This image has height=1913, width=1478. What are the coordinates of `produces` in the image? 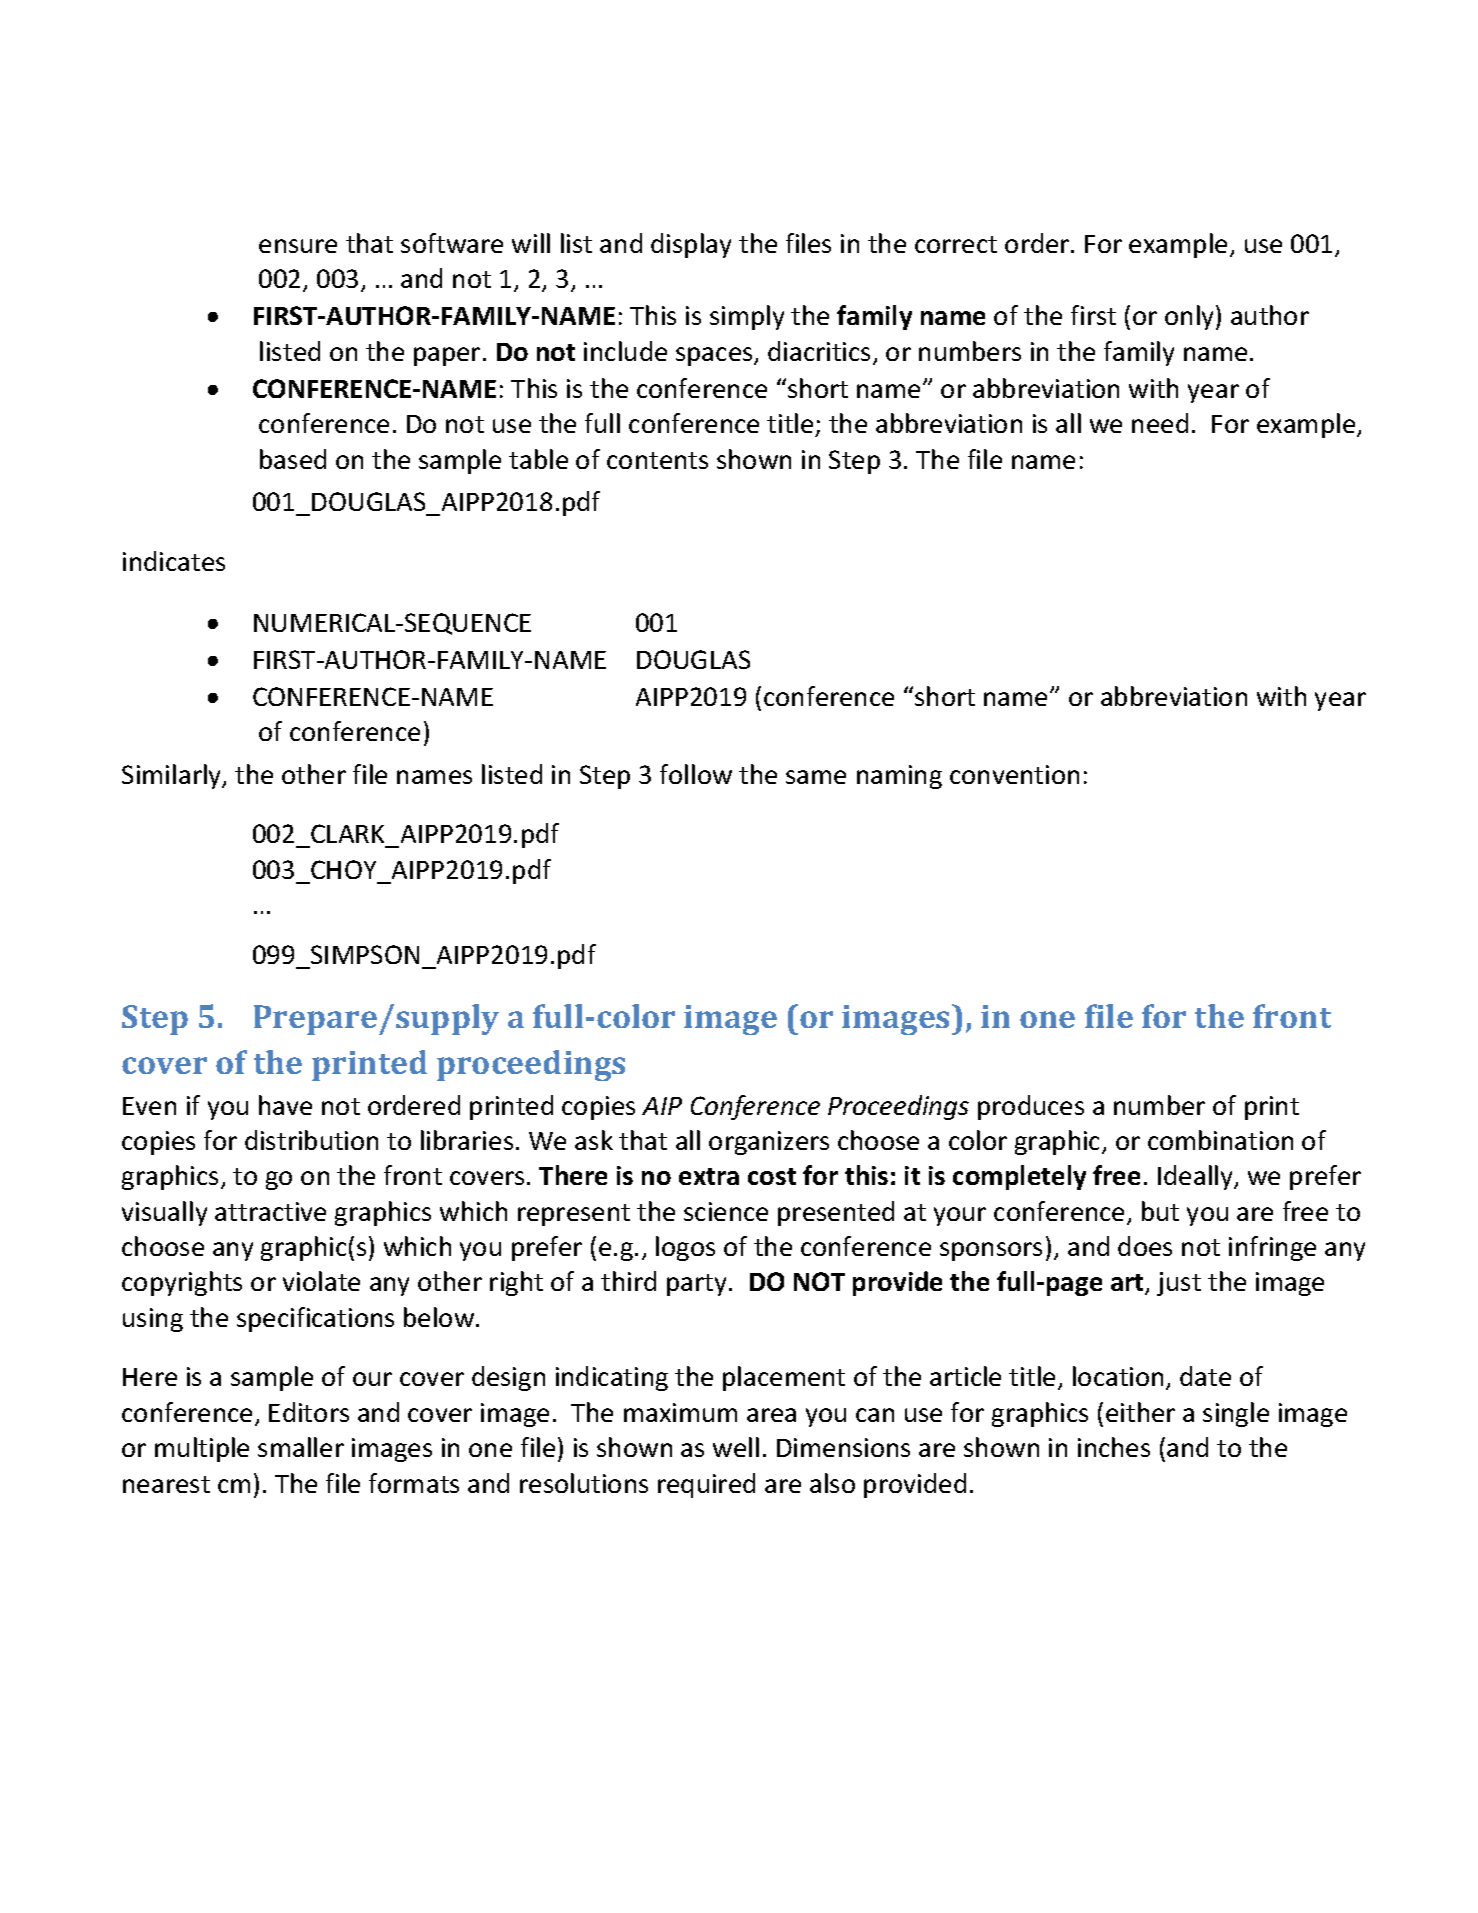 It's located at (1031, 1107).
